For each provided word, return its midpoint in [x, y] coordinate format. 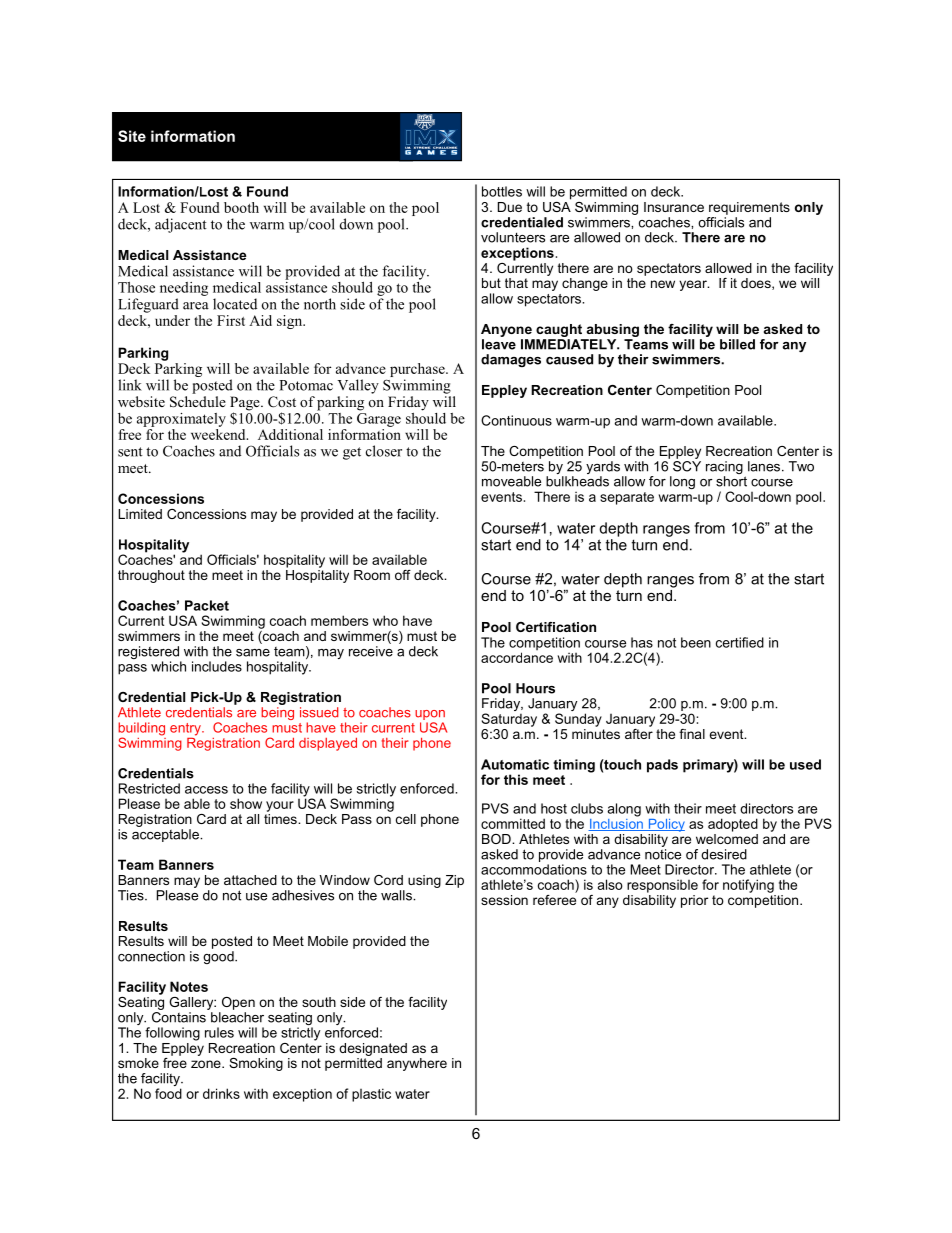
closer [384, 451]
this [516, 779]
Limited [140, 514]
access [206, 790]
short [731, 481]
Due [510, 207]
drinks [221, 1093]
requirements [749, 208]
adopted [733, 825]
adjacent [181, 225]
